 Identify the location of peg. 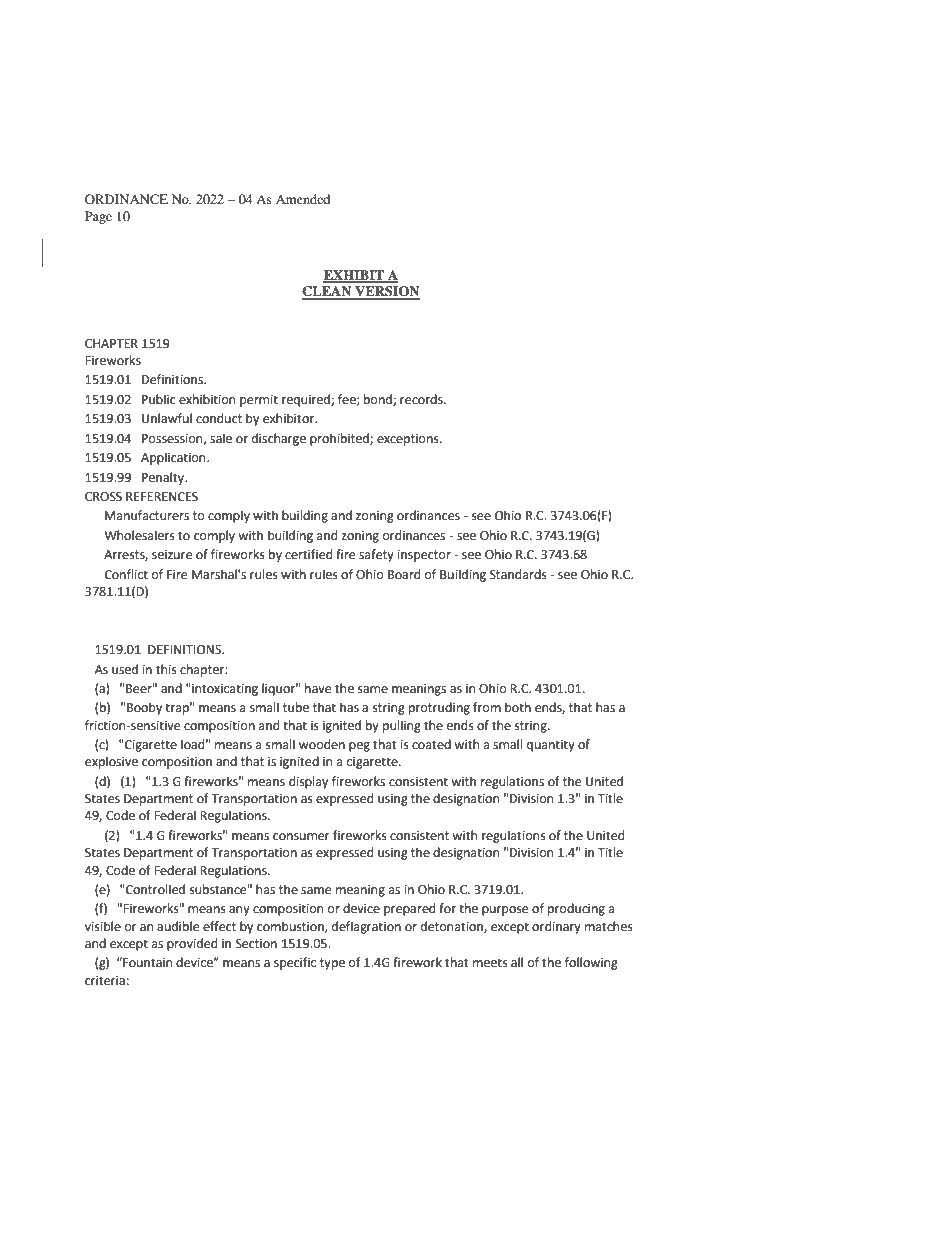
(359, 747).
